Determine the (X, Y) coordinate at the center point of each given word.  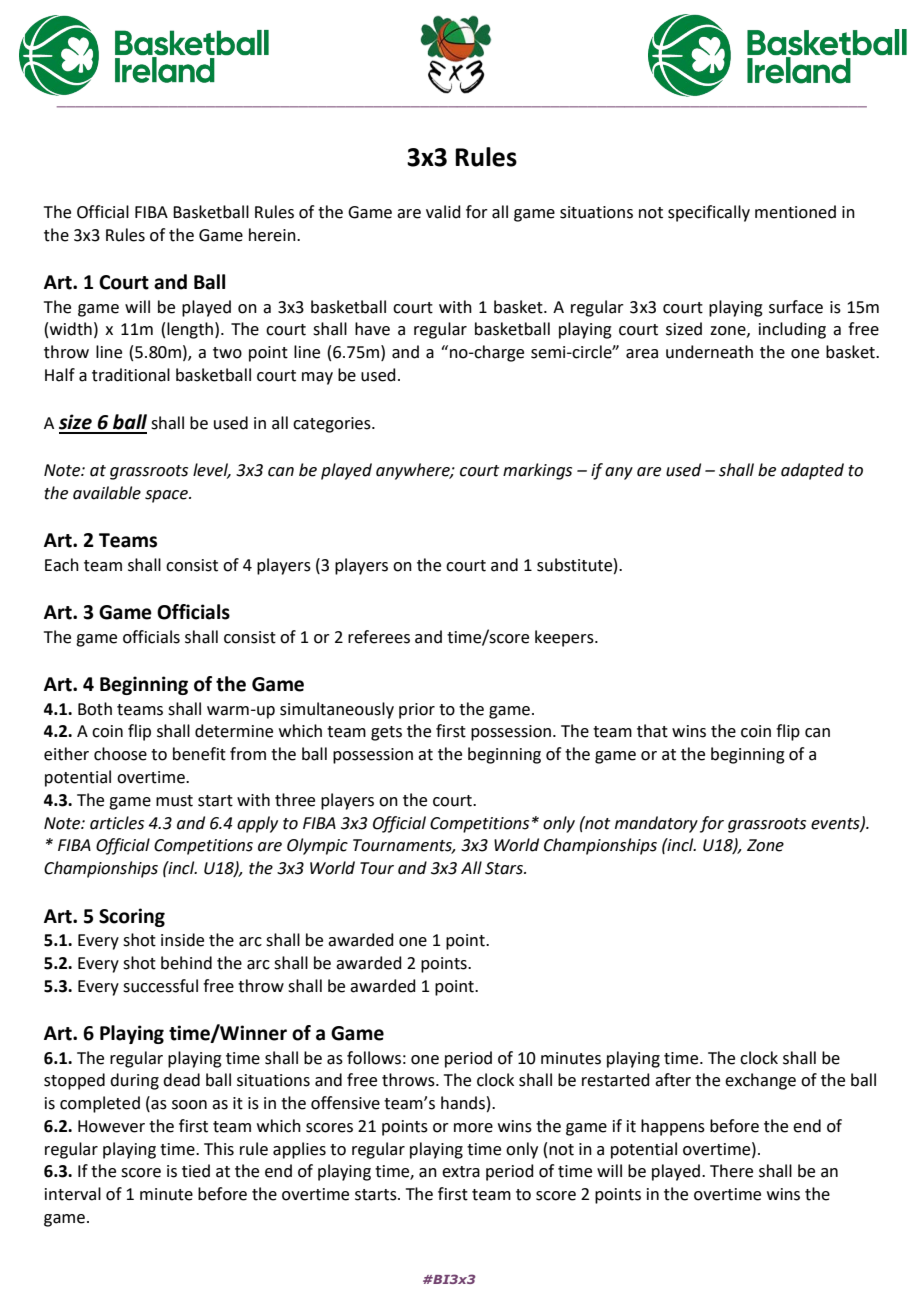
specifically (709, 213)
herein (273, 235)
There (731, 1171)
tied (196, 1171)
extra (461, 1172)
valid (443, 212)
